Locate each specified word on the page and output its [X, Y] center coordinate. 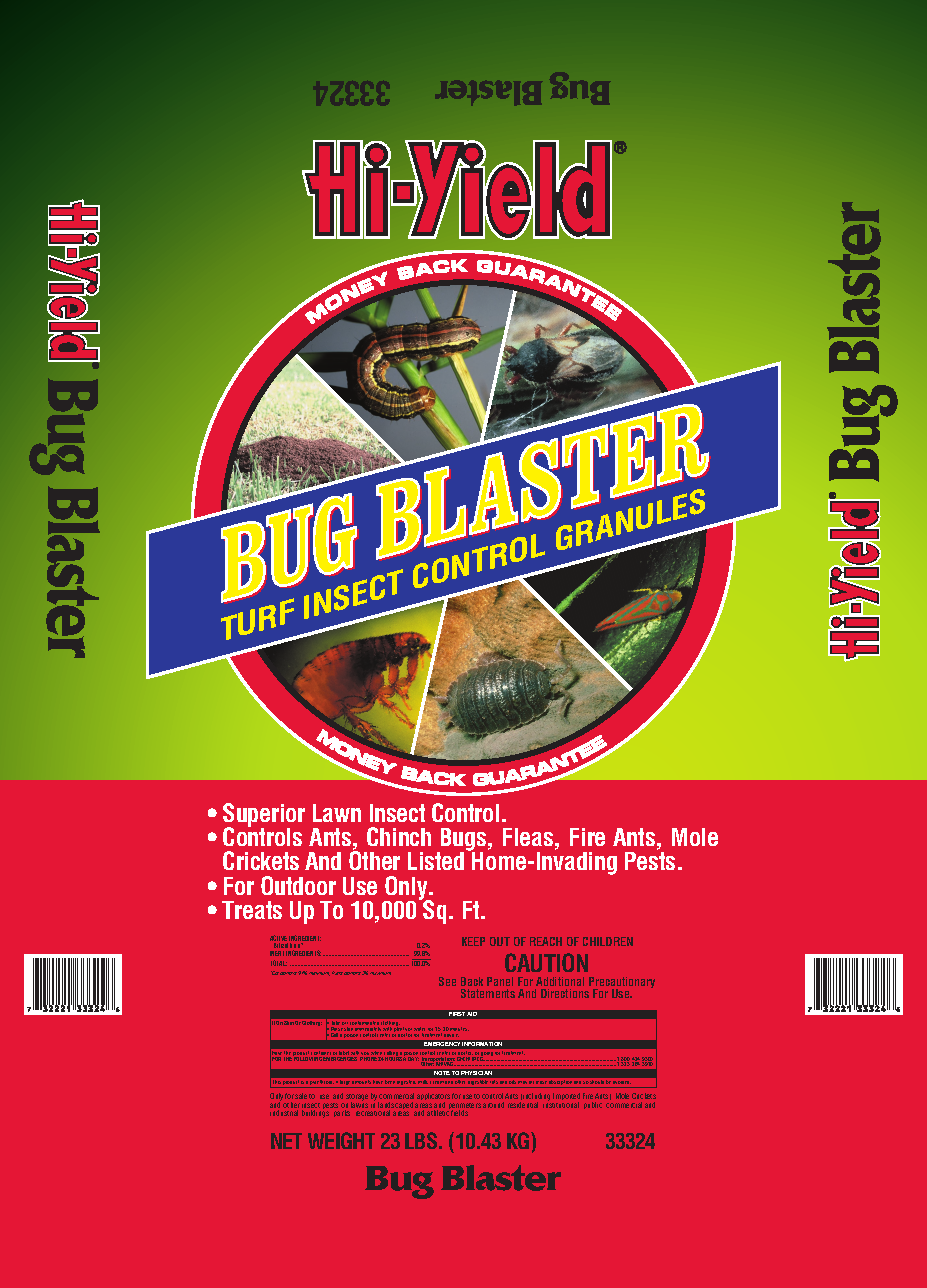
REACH [546, 941]
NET [286, 1141]
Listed [436, 861]
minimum [319, 974]
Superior [264, 816]
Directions [565, 993]
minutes [459, 1029]
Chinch [399, 836]
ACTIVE [279, 939]
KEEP [473, 941]
